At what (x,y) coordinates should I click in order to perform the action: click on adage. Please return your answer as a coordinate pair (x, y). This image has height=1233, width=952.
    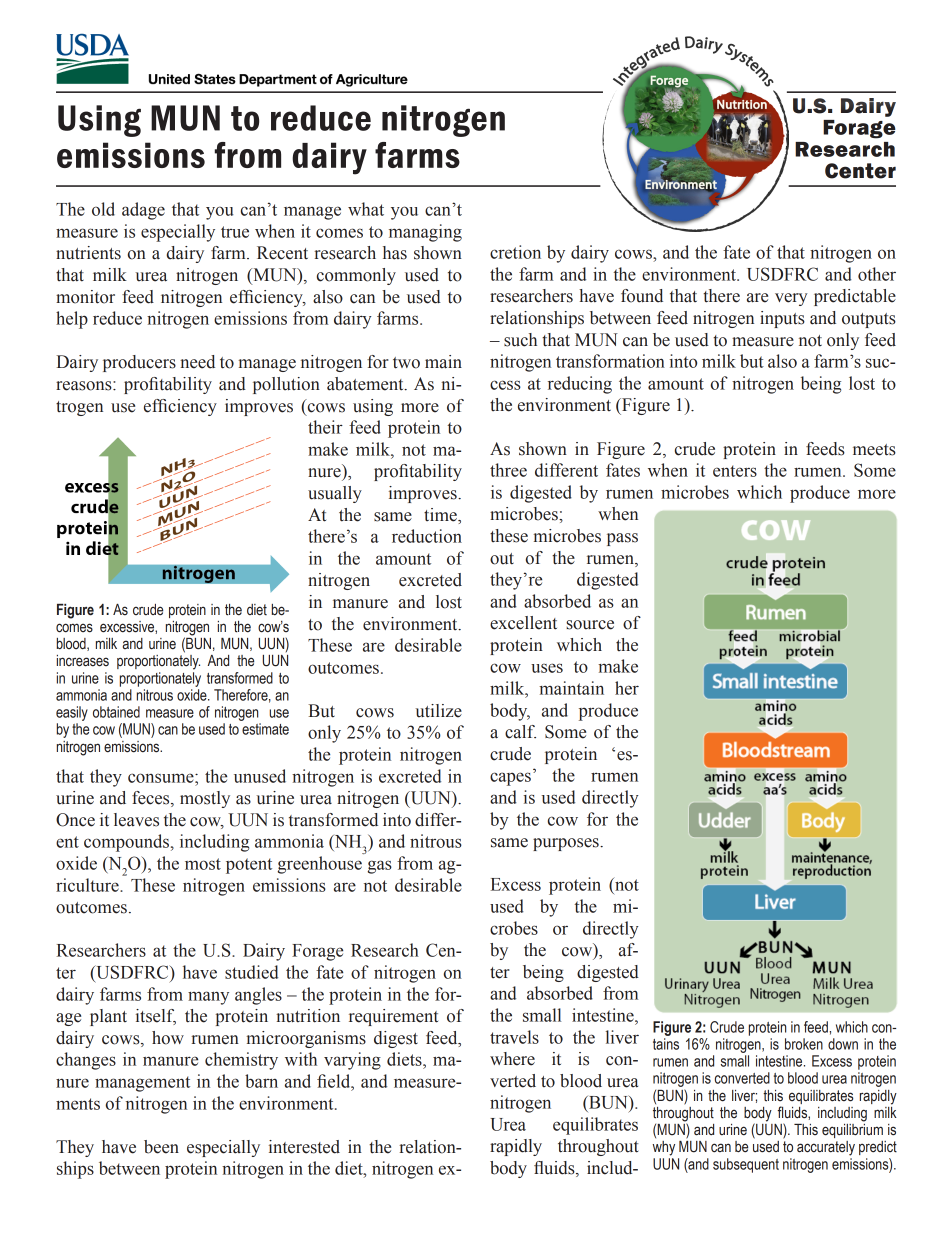
    Looking at the image, I should click on (143, 211).
